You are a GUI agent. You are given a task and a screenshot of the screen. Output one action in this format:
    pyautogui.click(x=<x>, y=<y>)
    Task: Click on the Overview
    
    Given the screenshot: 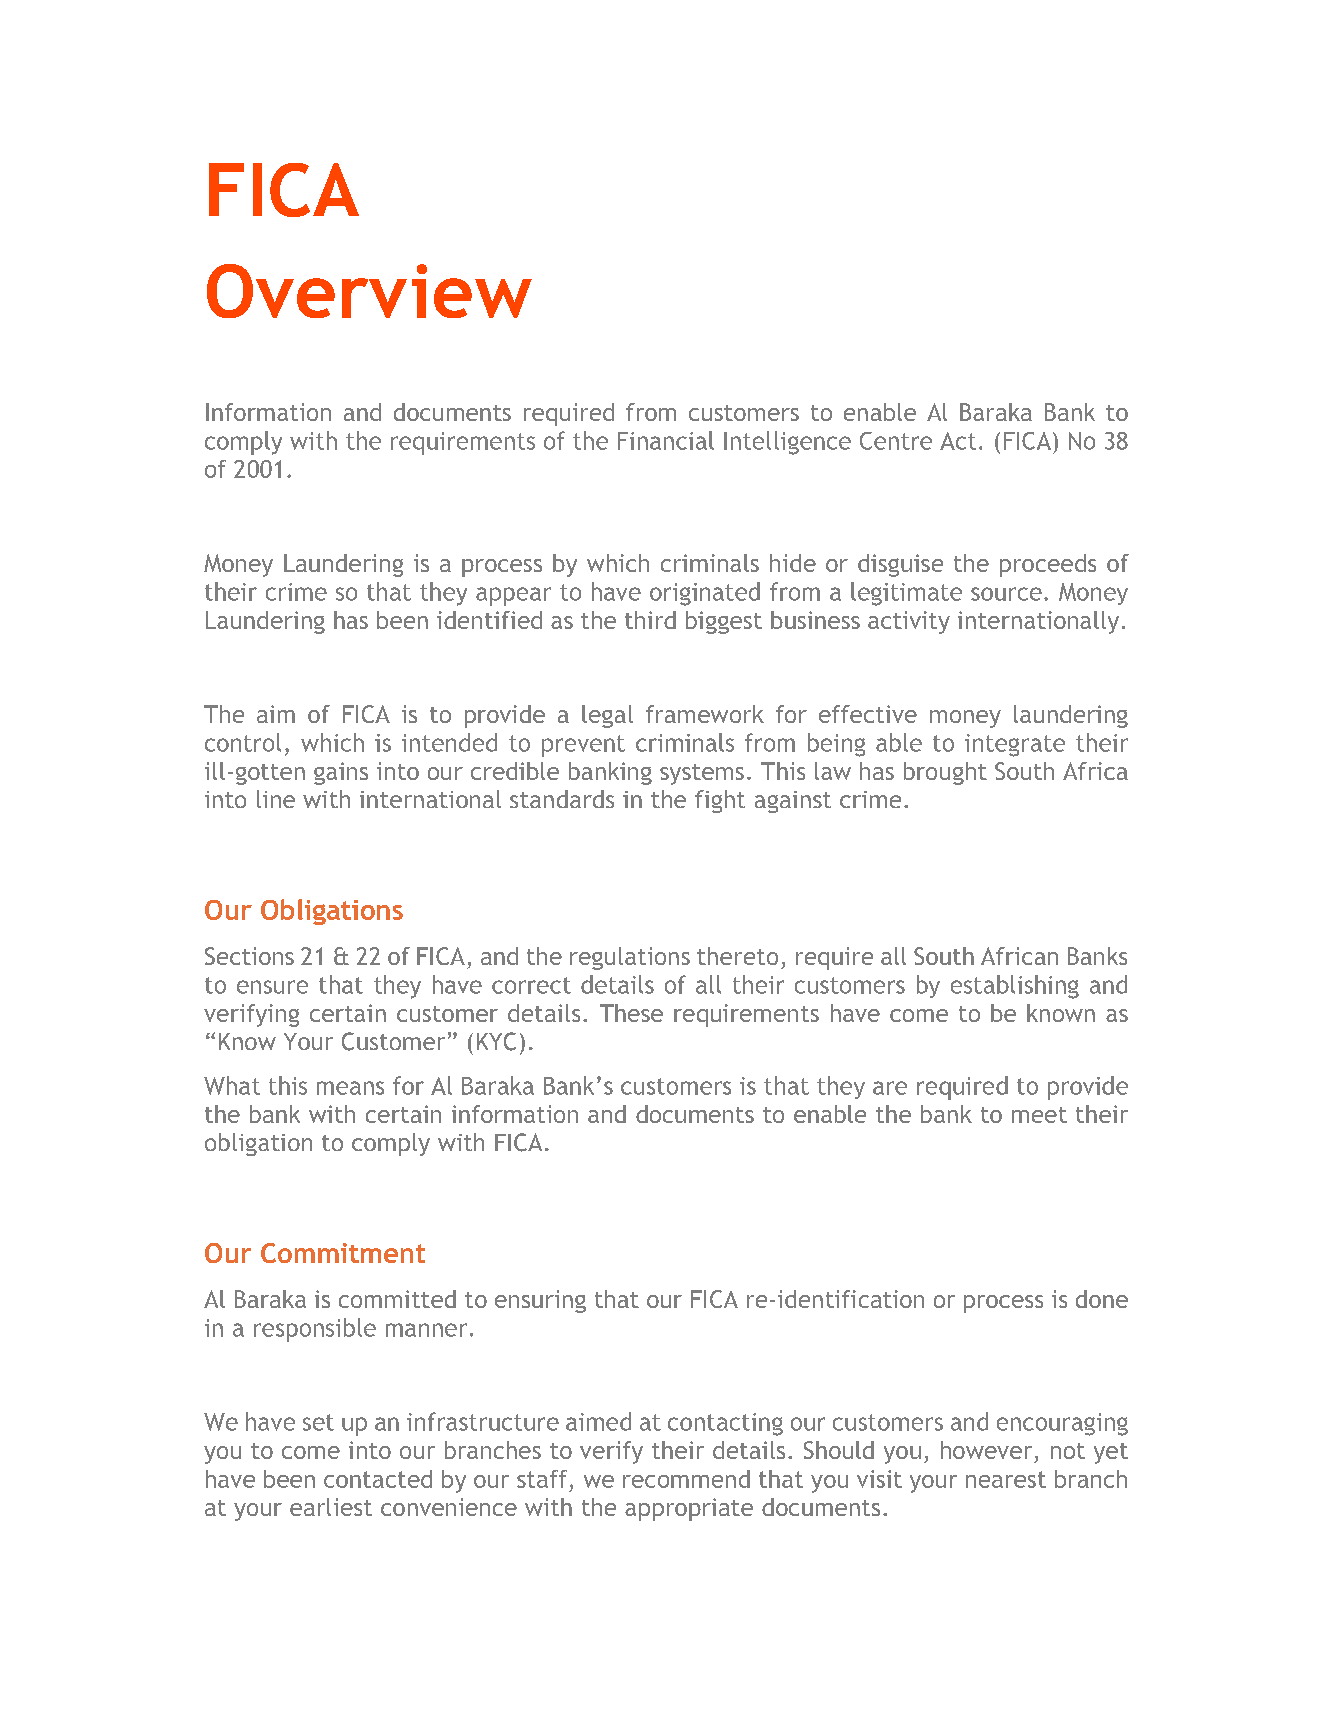 What is the action you would take?
    pyautogui.click(x=369, y=291)
